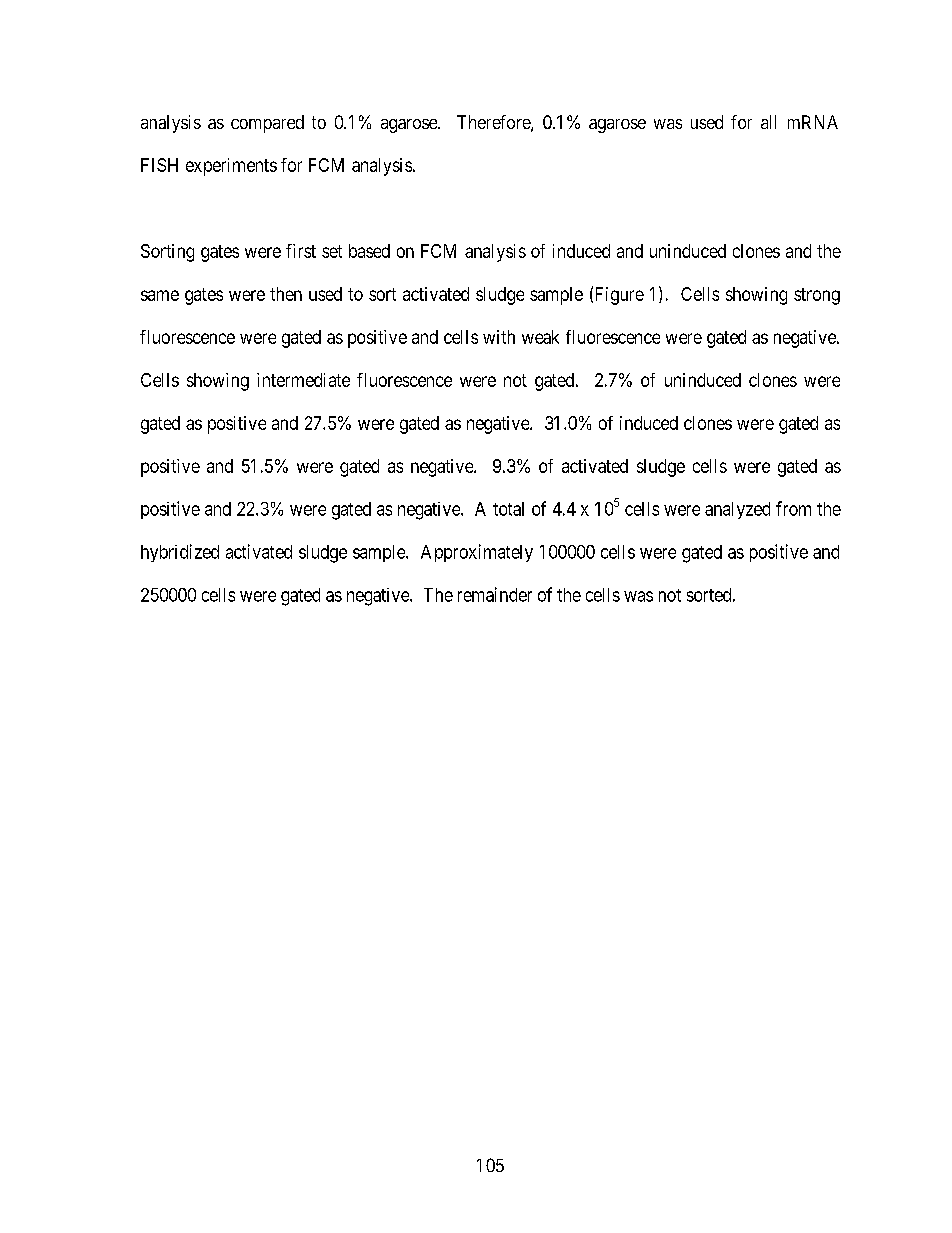 This document has width=952, height=1233. I want to click on remainder, so click(495, 594).
